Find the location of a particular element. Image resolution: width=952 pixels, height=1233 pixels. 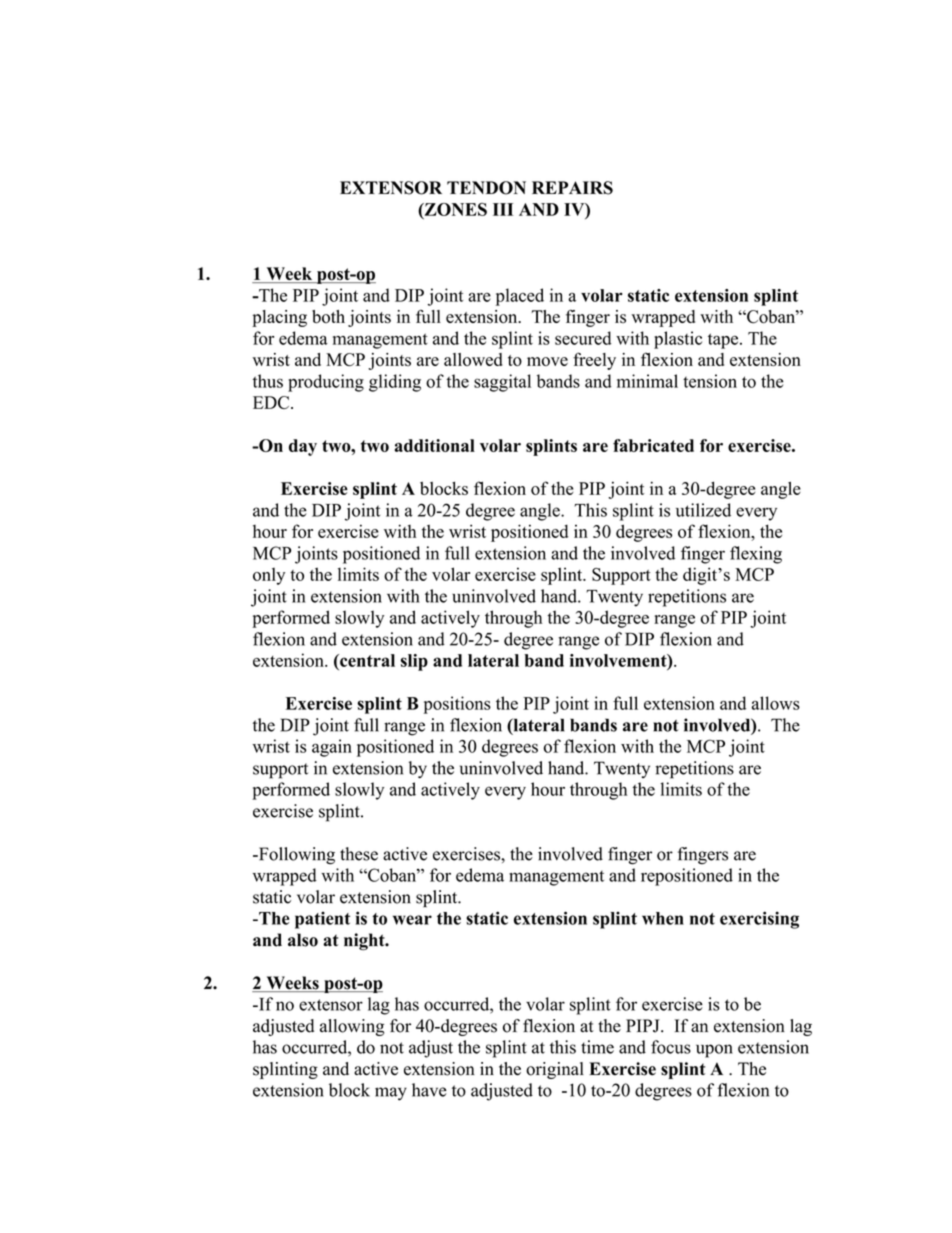

III is located at coordinates (503, 209).
